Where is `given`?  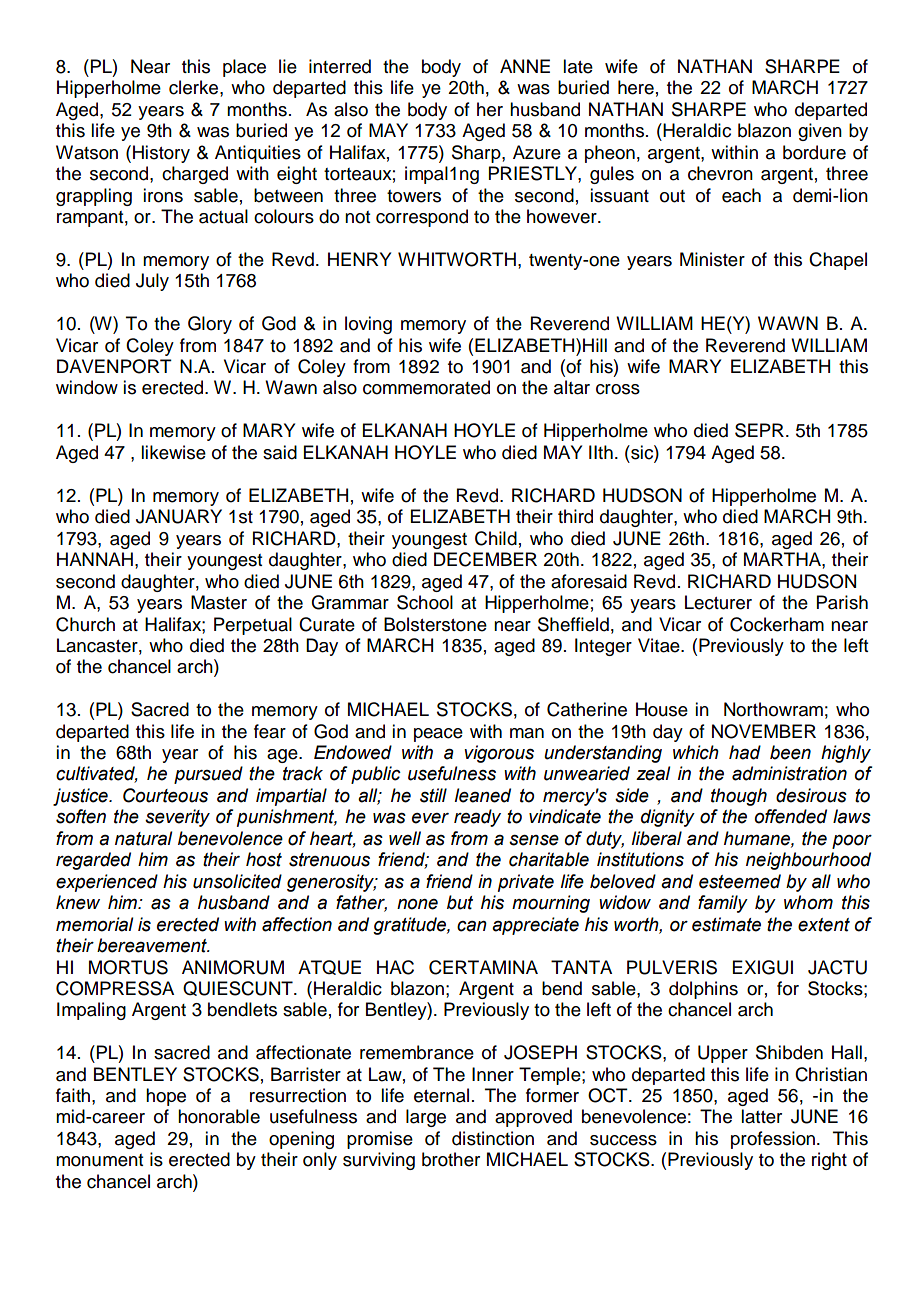
given is located at coordinates (820, 132).
